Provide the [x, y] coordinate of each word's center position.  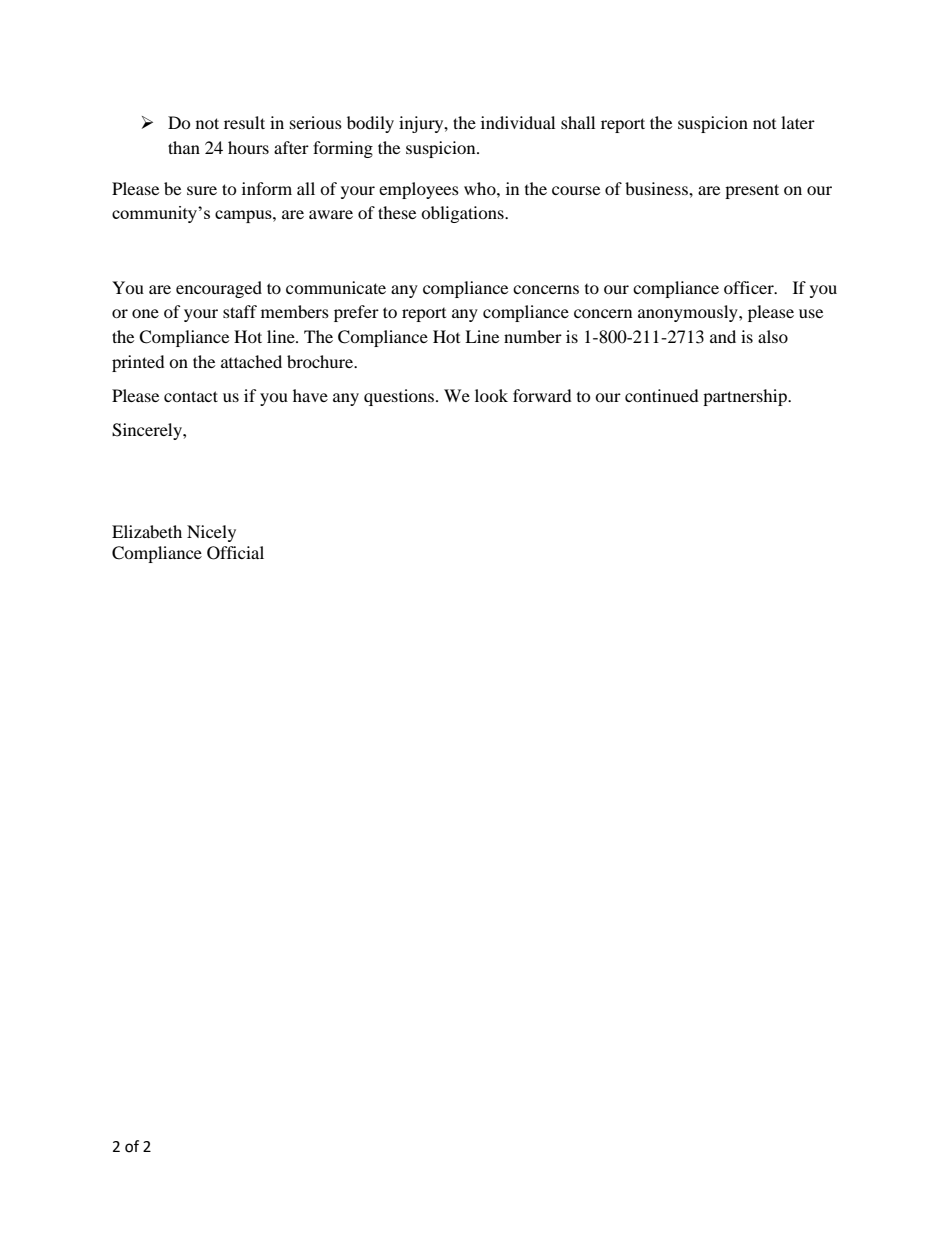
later [798, 122]
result [244, 122]
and [723, 336]
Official [235, 553]
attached [251, 361]
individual [518, 122]
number [533, 336]
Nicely [211, 533]
